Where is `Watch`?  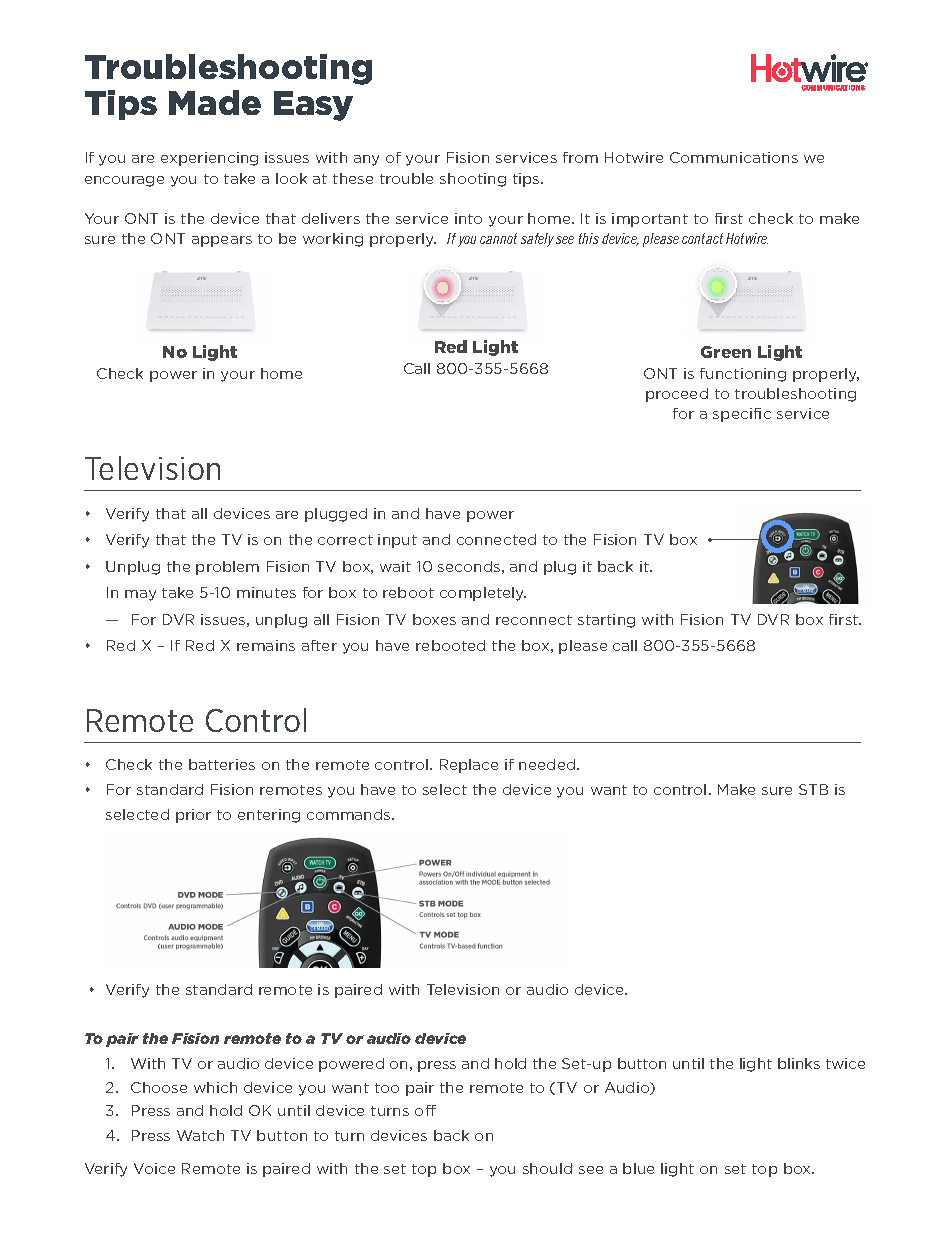 Watch is located at coordinates (200, 1135).
